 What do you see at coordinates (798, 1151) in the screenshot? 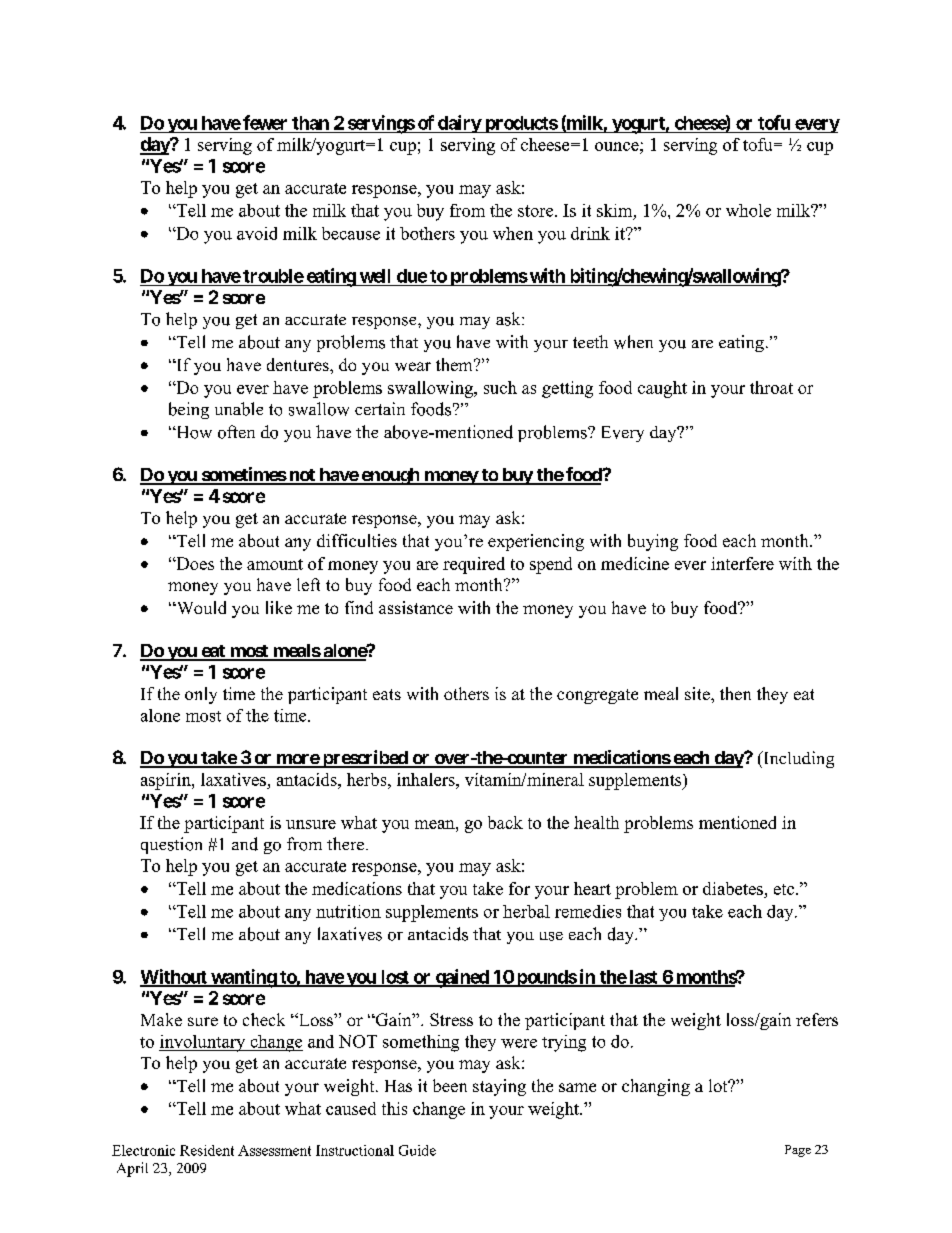
I see `Page` at bounding box center [798, 1151].
